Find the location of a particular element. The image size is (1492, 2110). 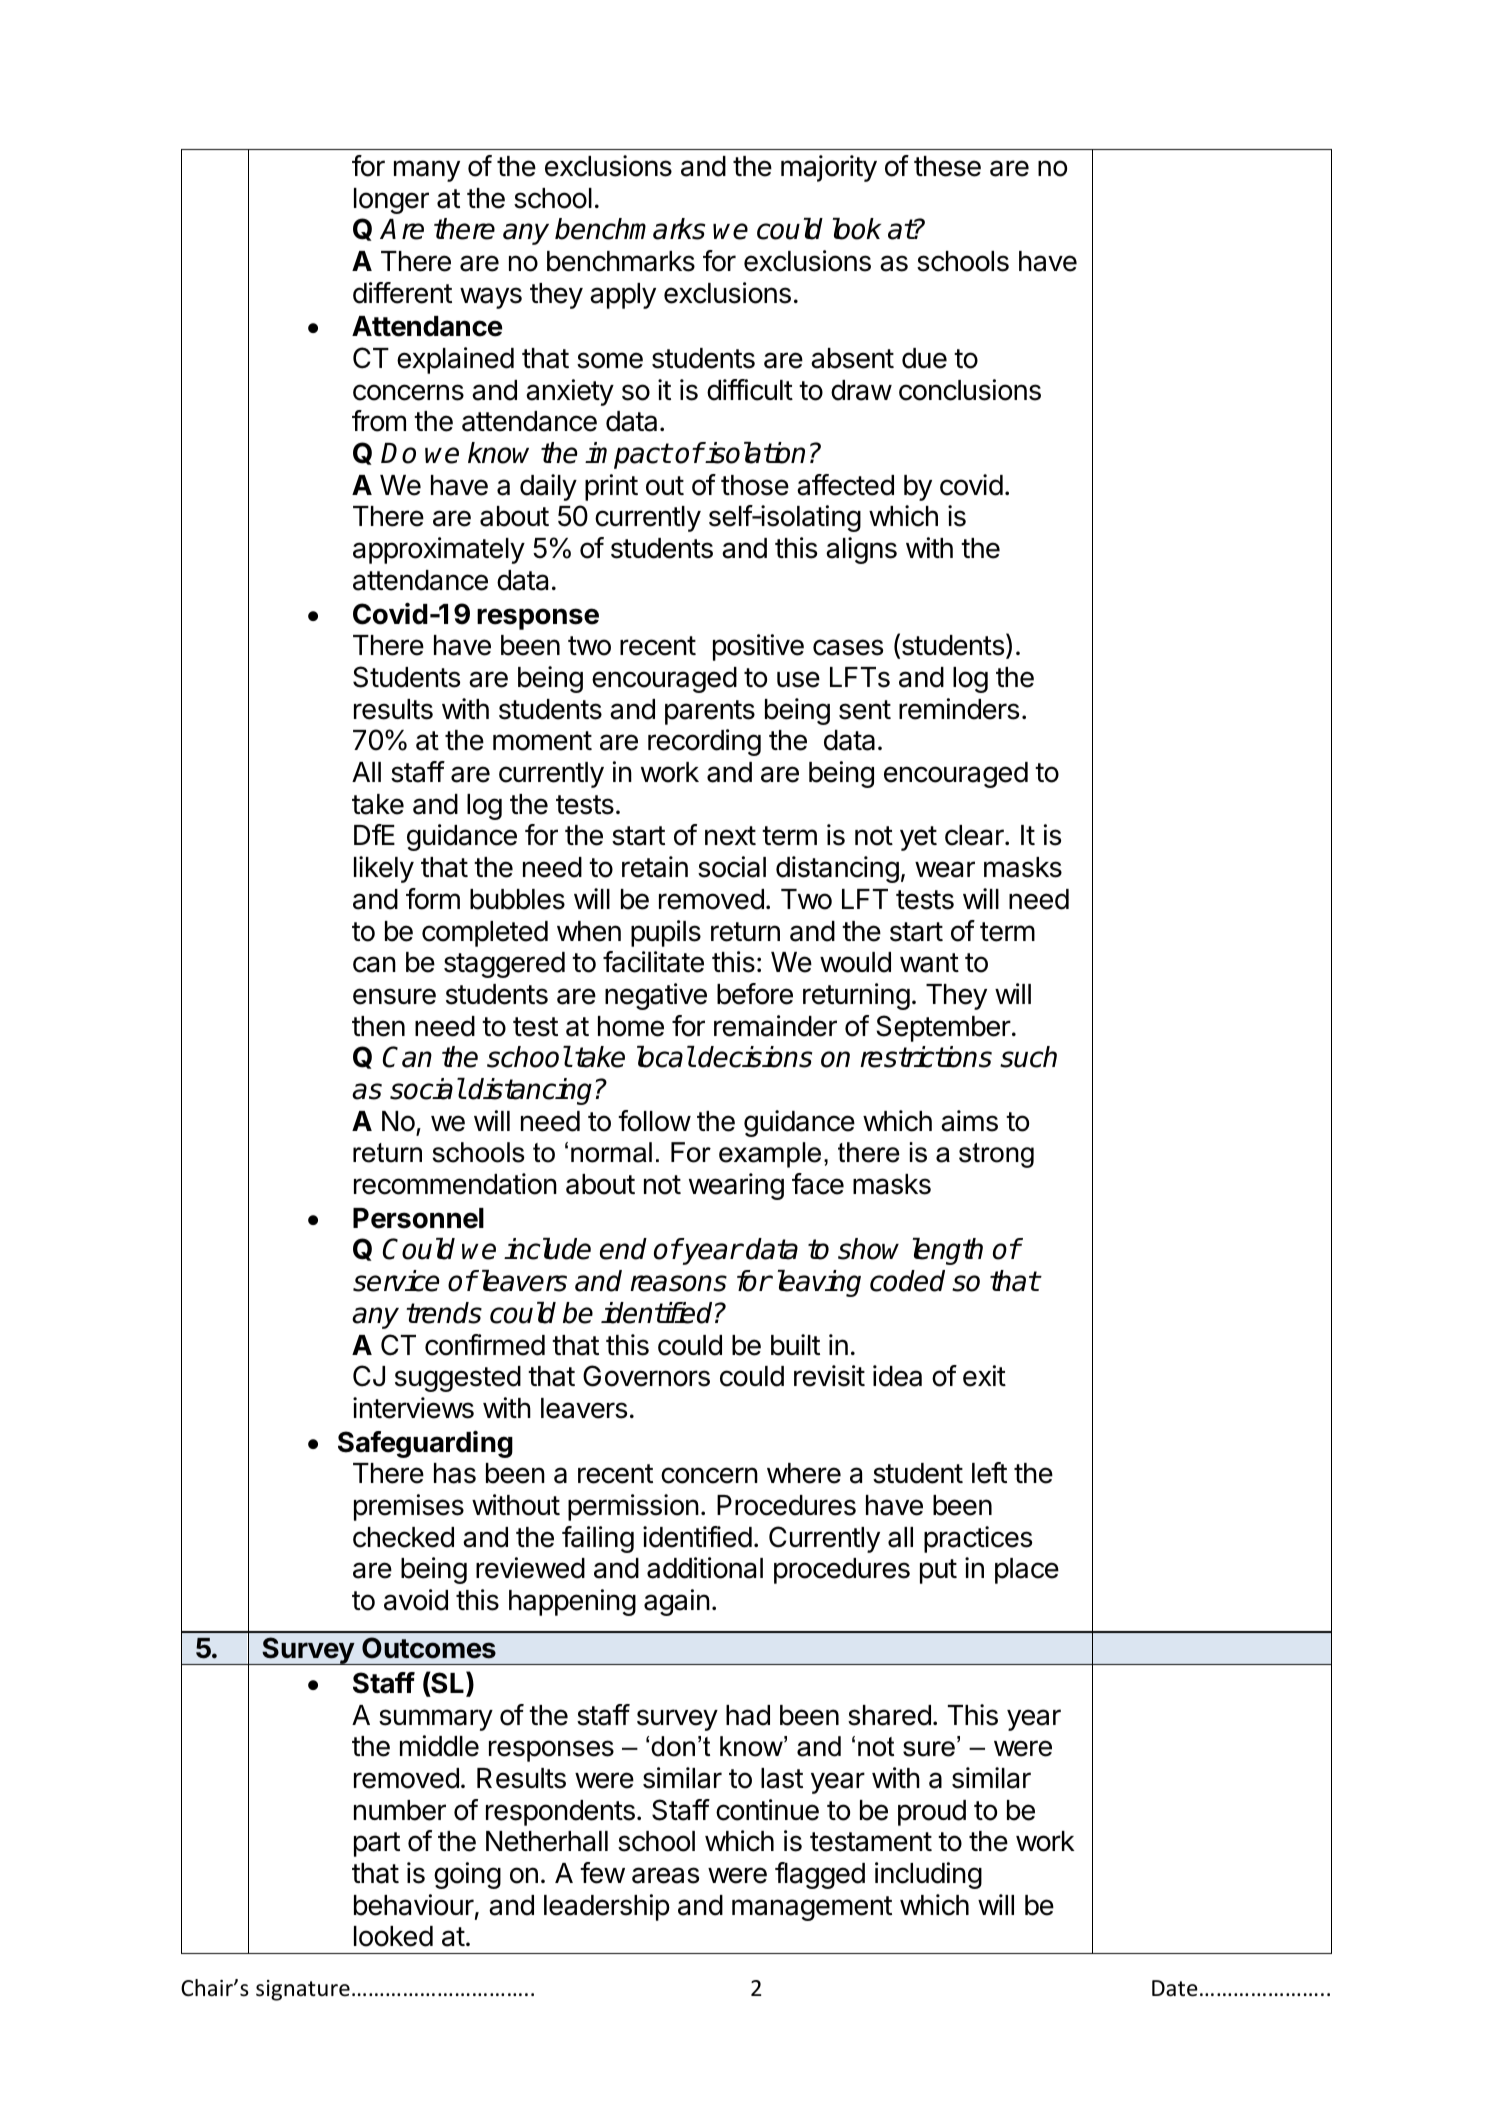

interviews is located at coordinates (413, 1408).
